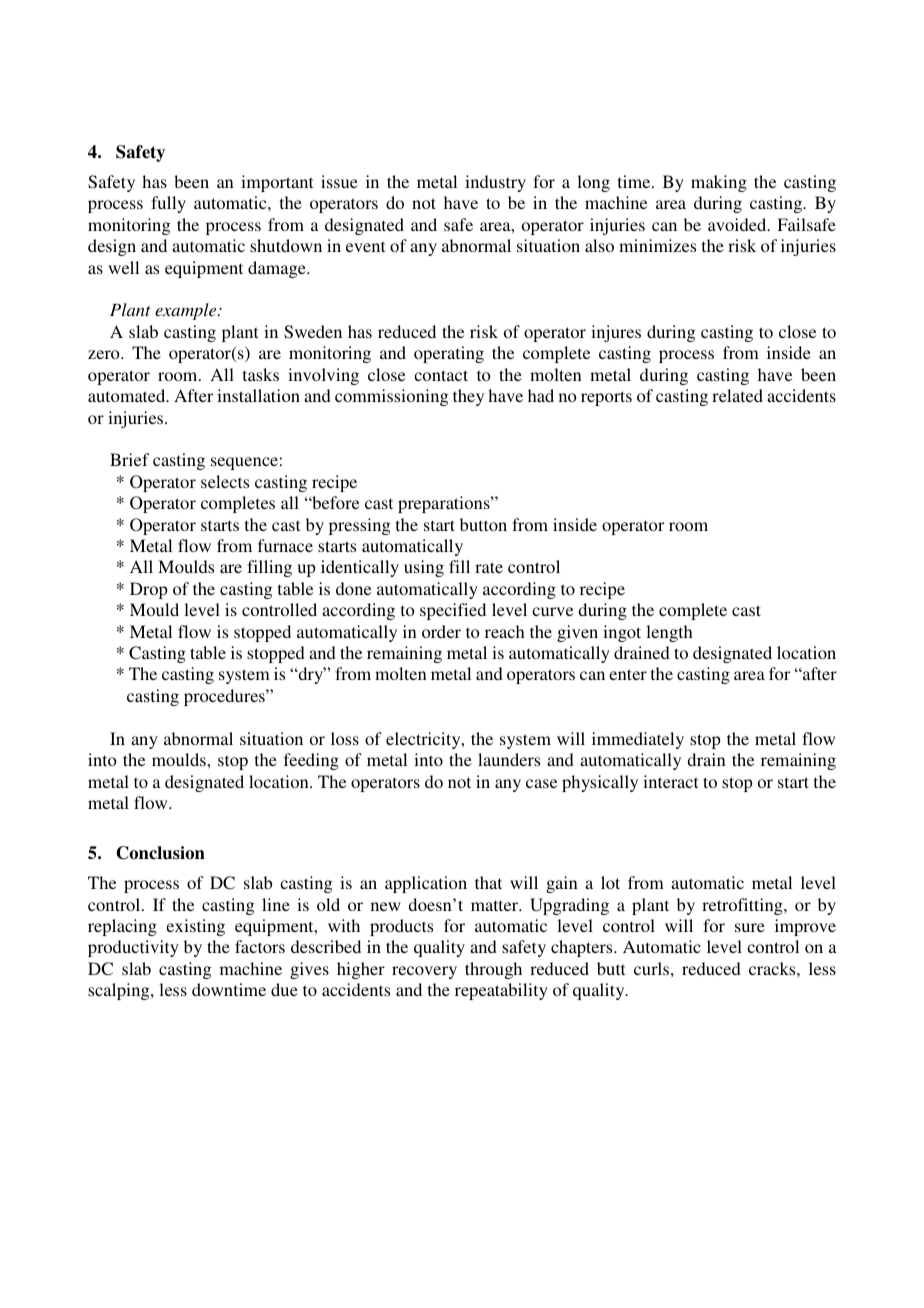  What do you see at coordinates (495, 183) in the image?
I see `industry` at bounding box center [495, 183].
